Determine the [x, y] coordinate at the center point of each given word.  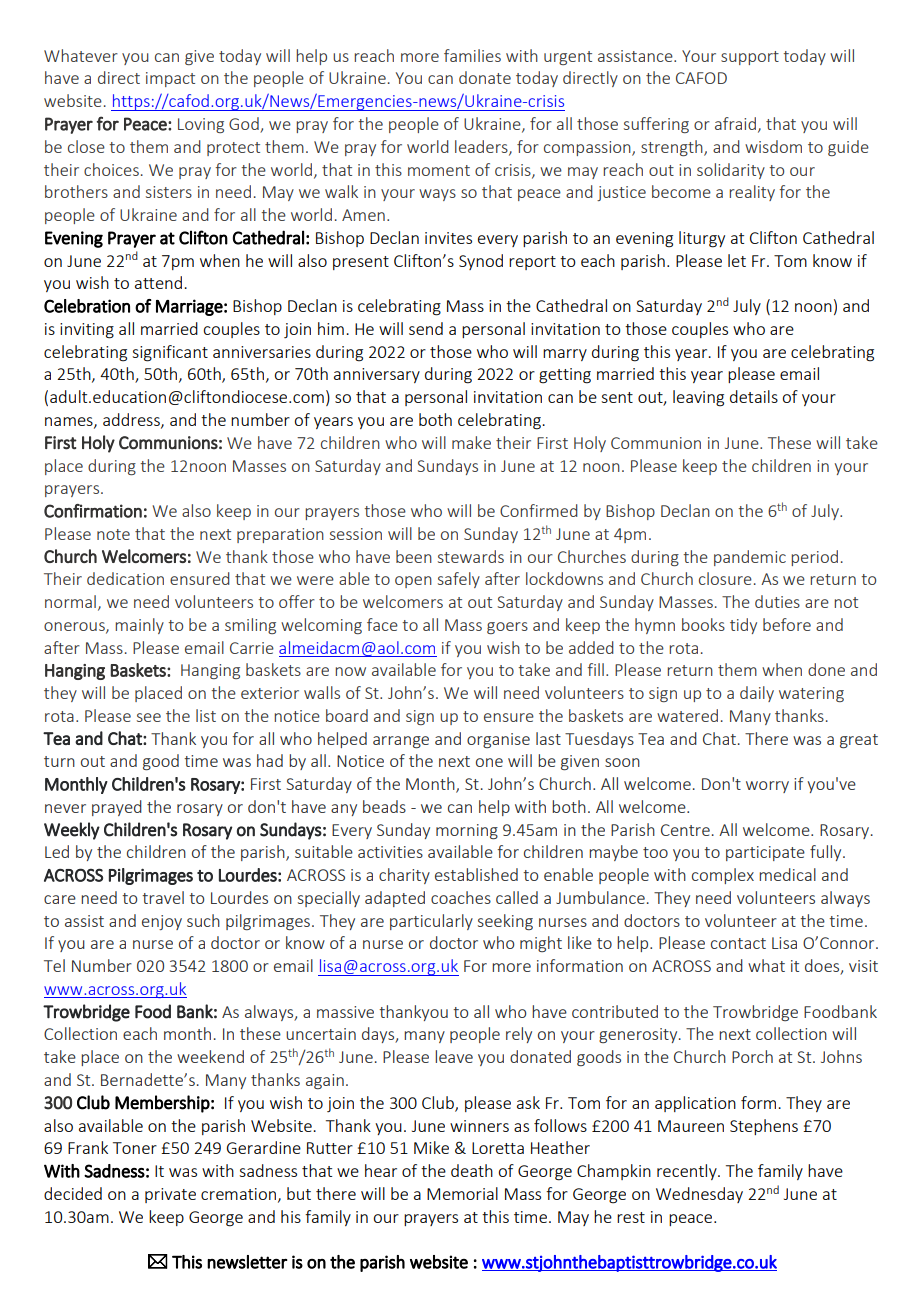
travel [163, 897]
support [750, 58]
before [787, 624]
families [472, 55]
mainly [139, 626]
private [170, 1195]
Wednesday [699, 1195]
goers [507, 628]
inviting [87, 331]
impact [170, 79]
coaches [461, 897]
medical [787, 874]
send [426, 328]
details [754, 396]
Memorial [462, 1193]
